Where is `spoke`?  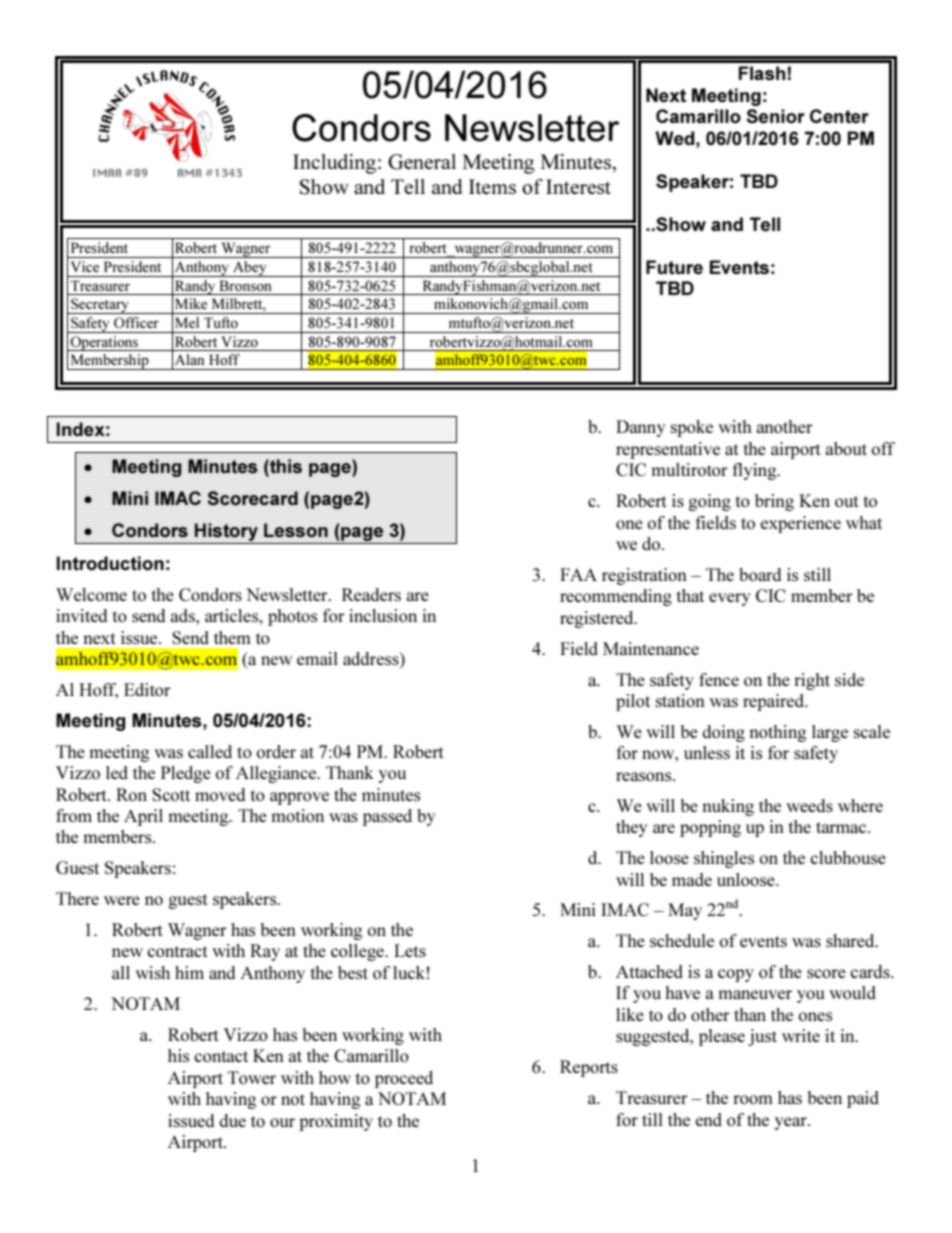 spoke is located at coordinates (692, 428).
